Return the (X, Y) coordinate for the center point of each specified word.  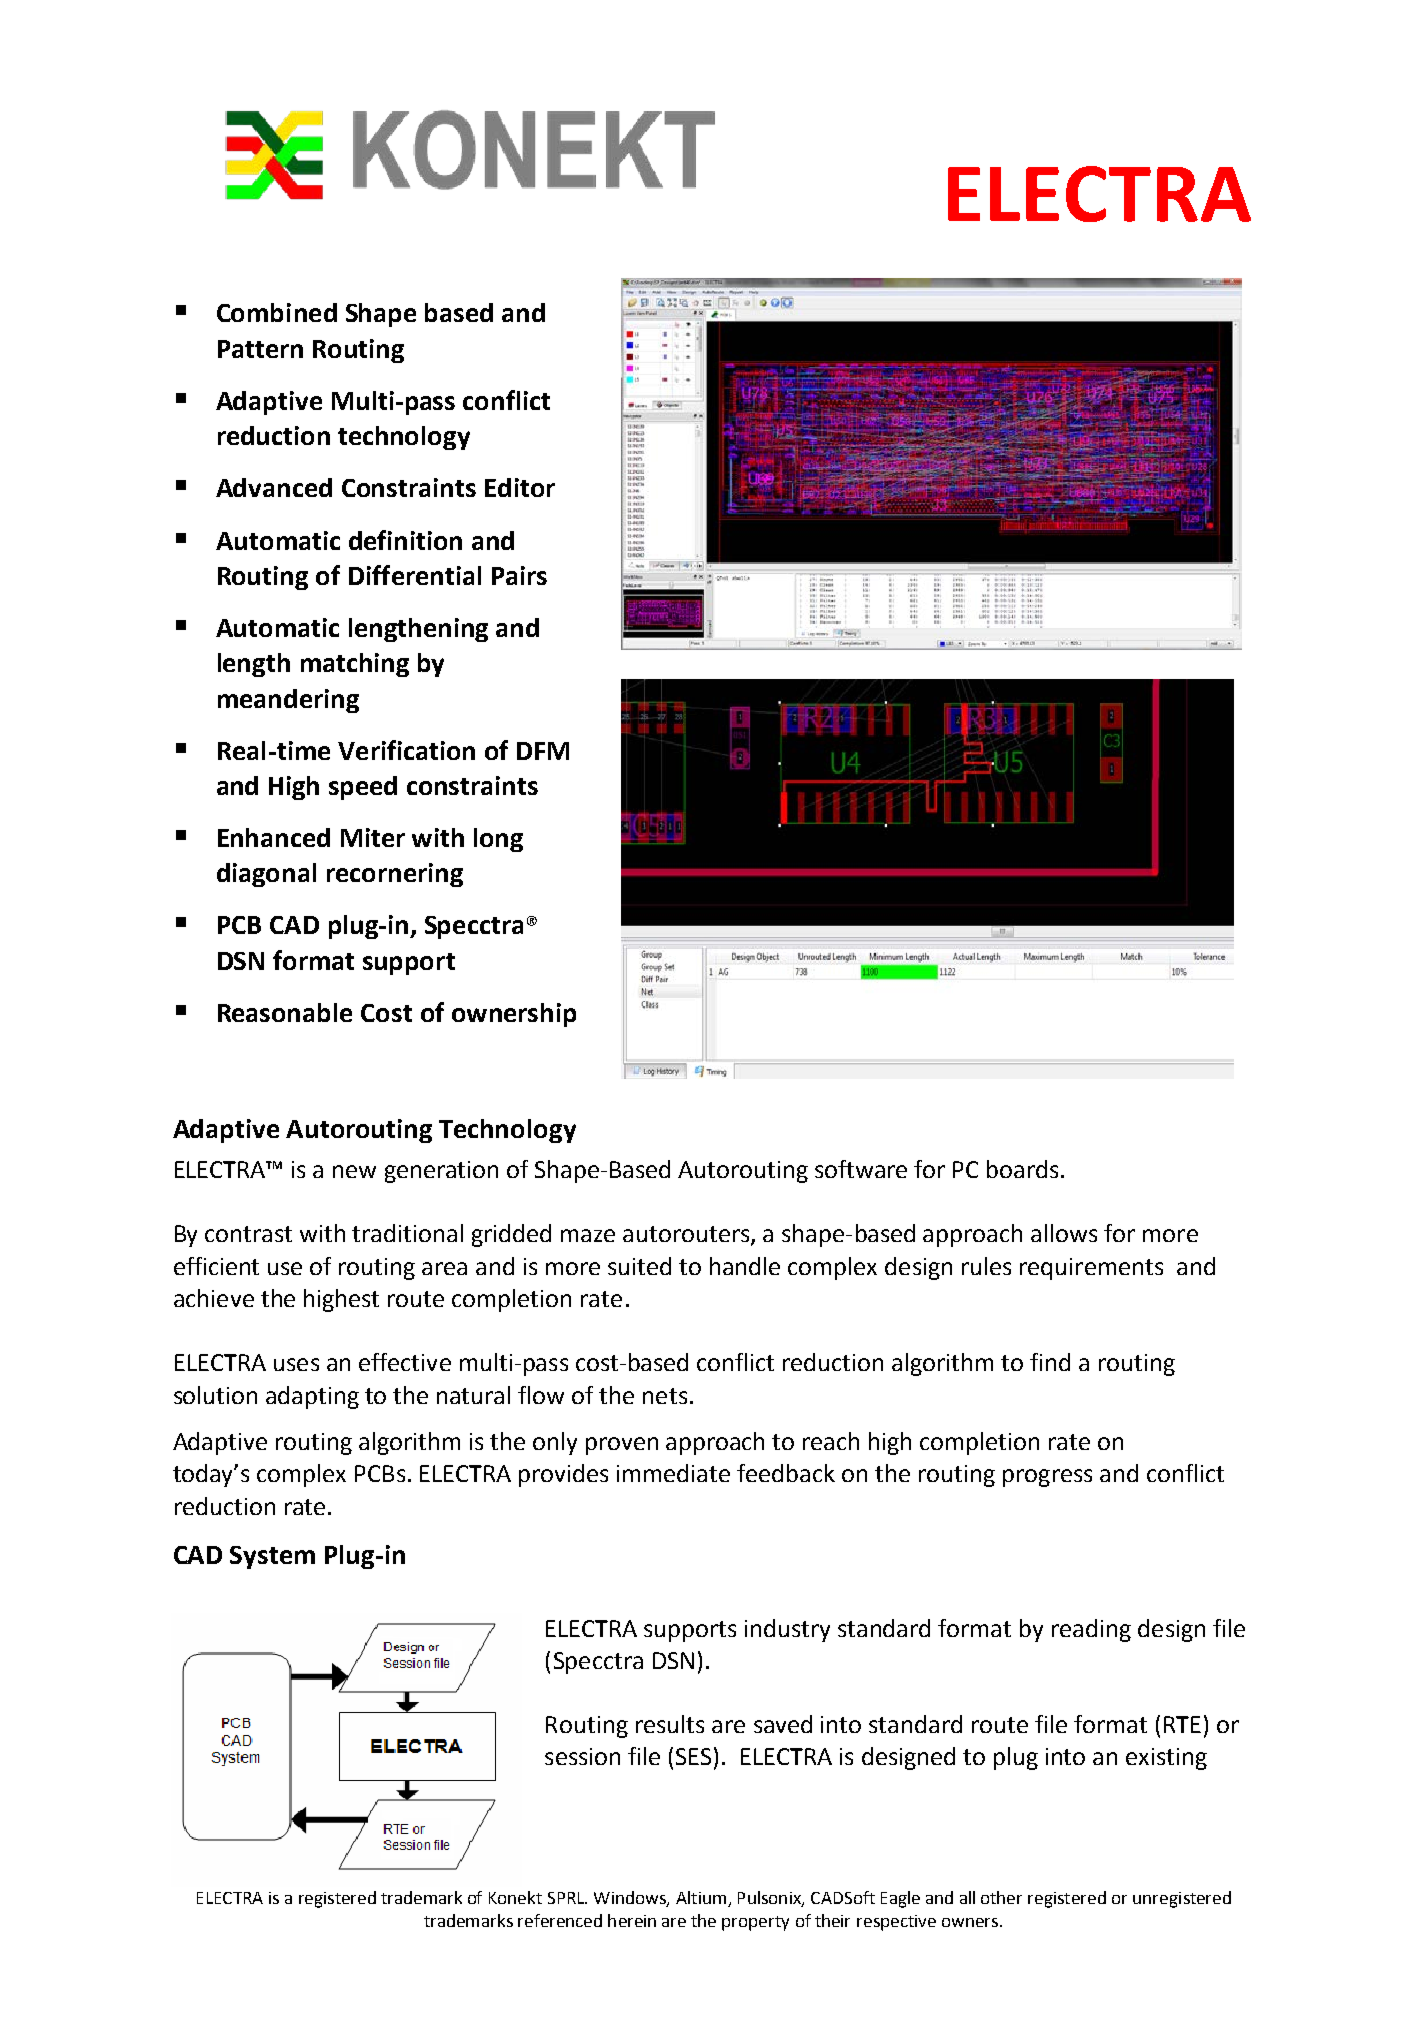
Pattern (260, 349)
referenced (560, 1920)
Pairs (519, 575)
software (861, 1169)
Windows (631, 1898)
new (354, 1171)
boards (1022, 1169)
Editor (520, 487)
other (1001, 1897)
